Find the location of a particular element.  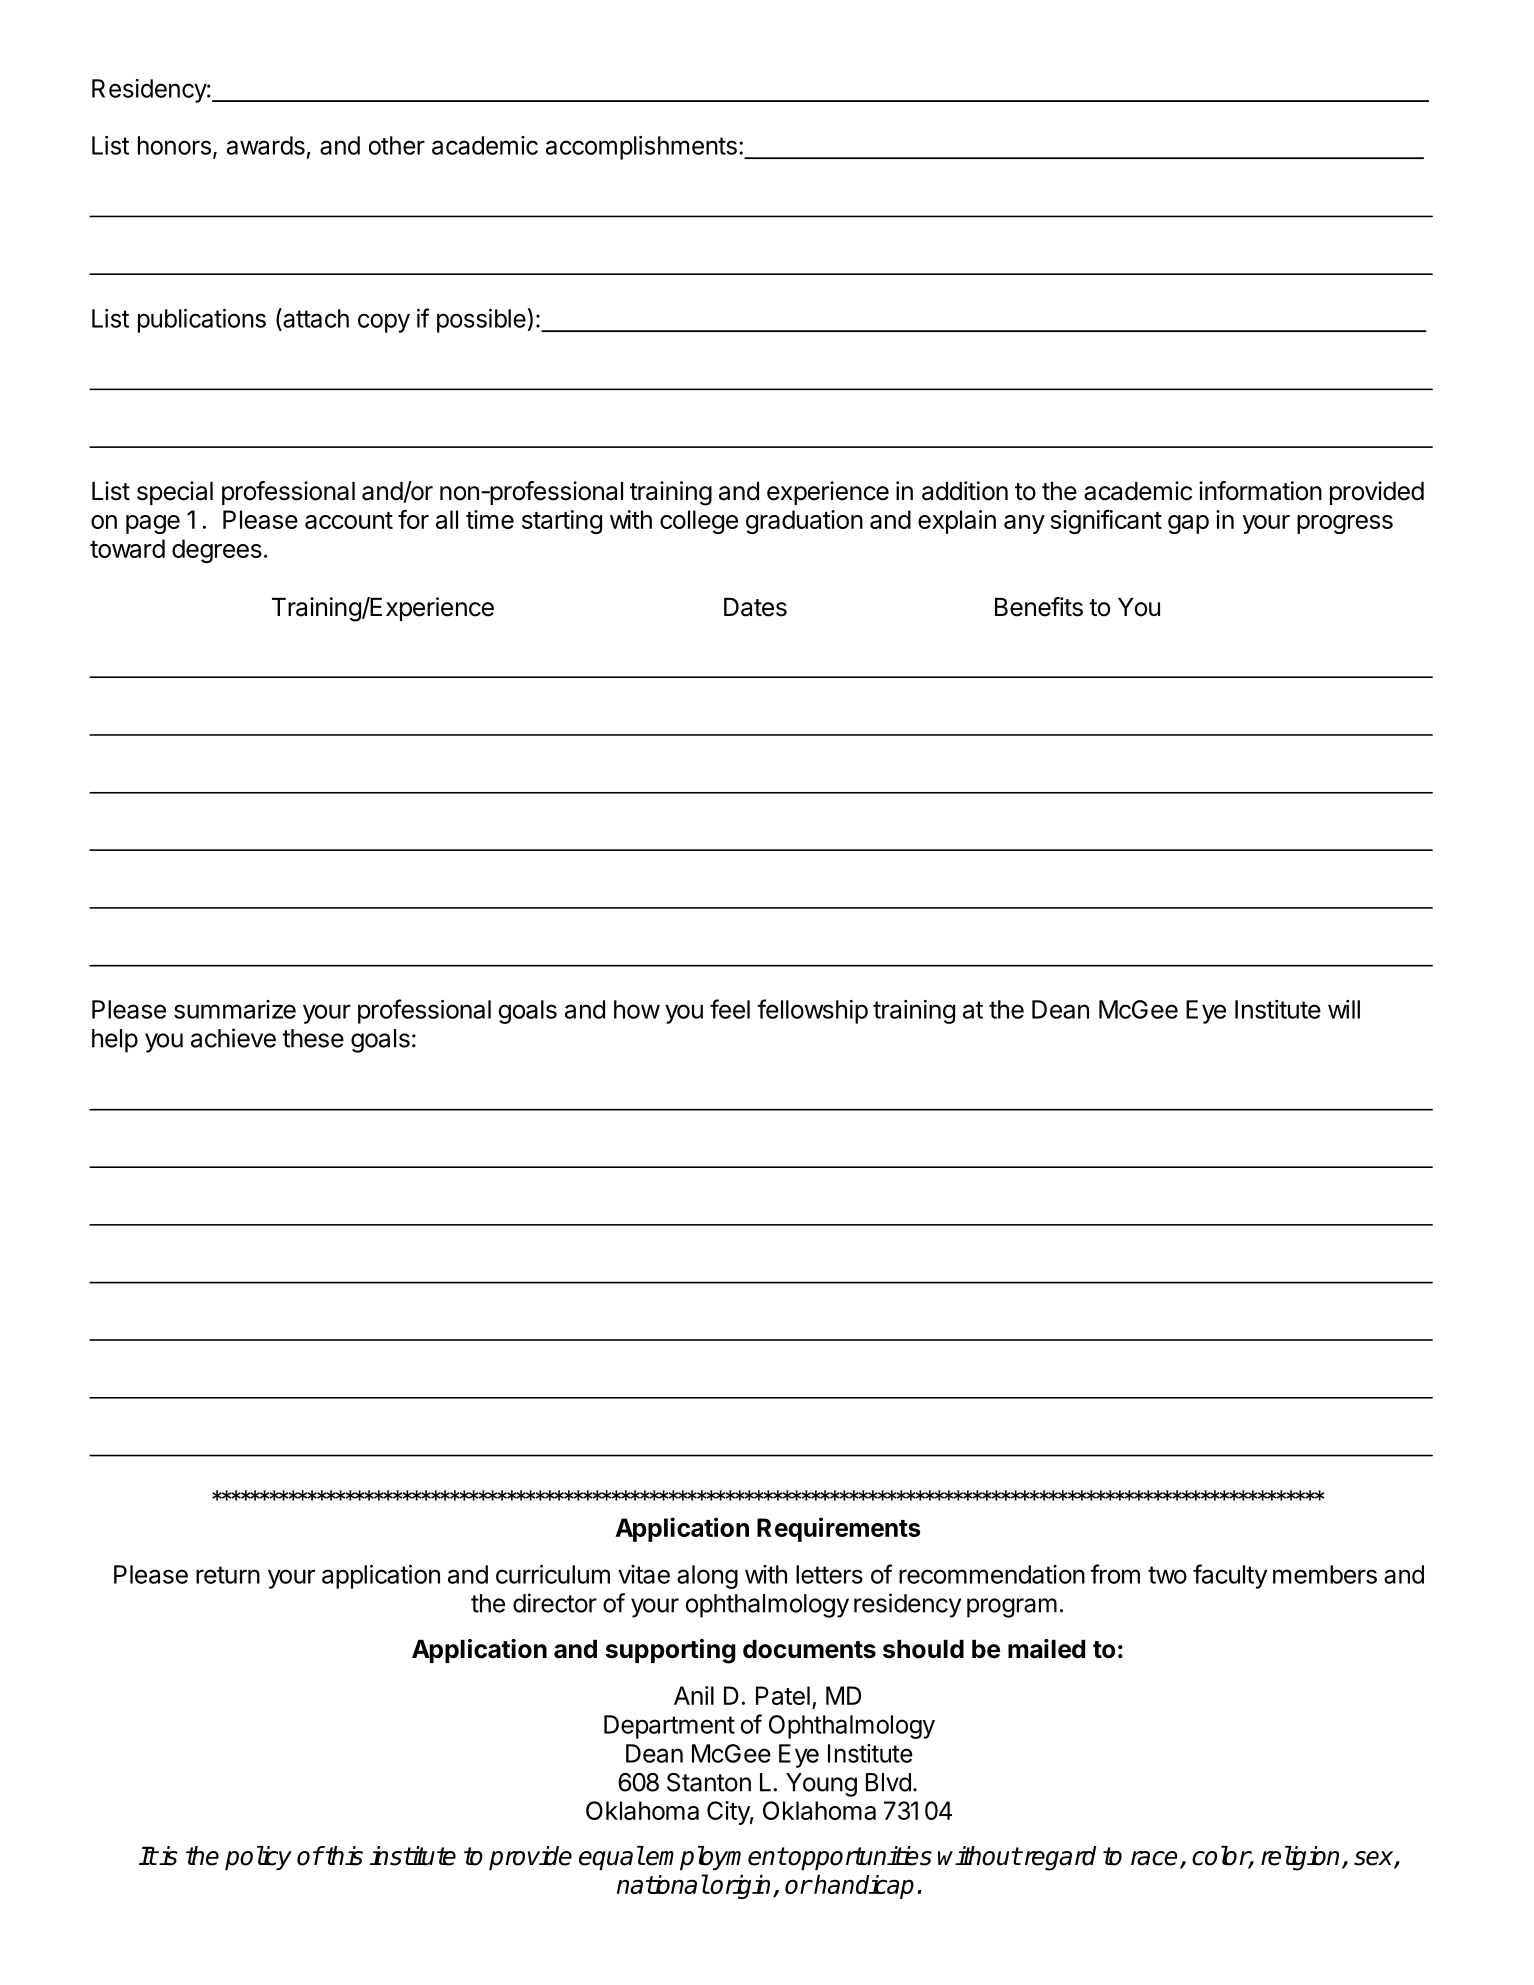

feel is located at coordinates (730, 1009).
